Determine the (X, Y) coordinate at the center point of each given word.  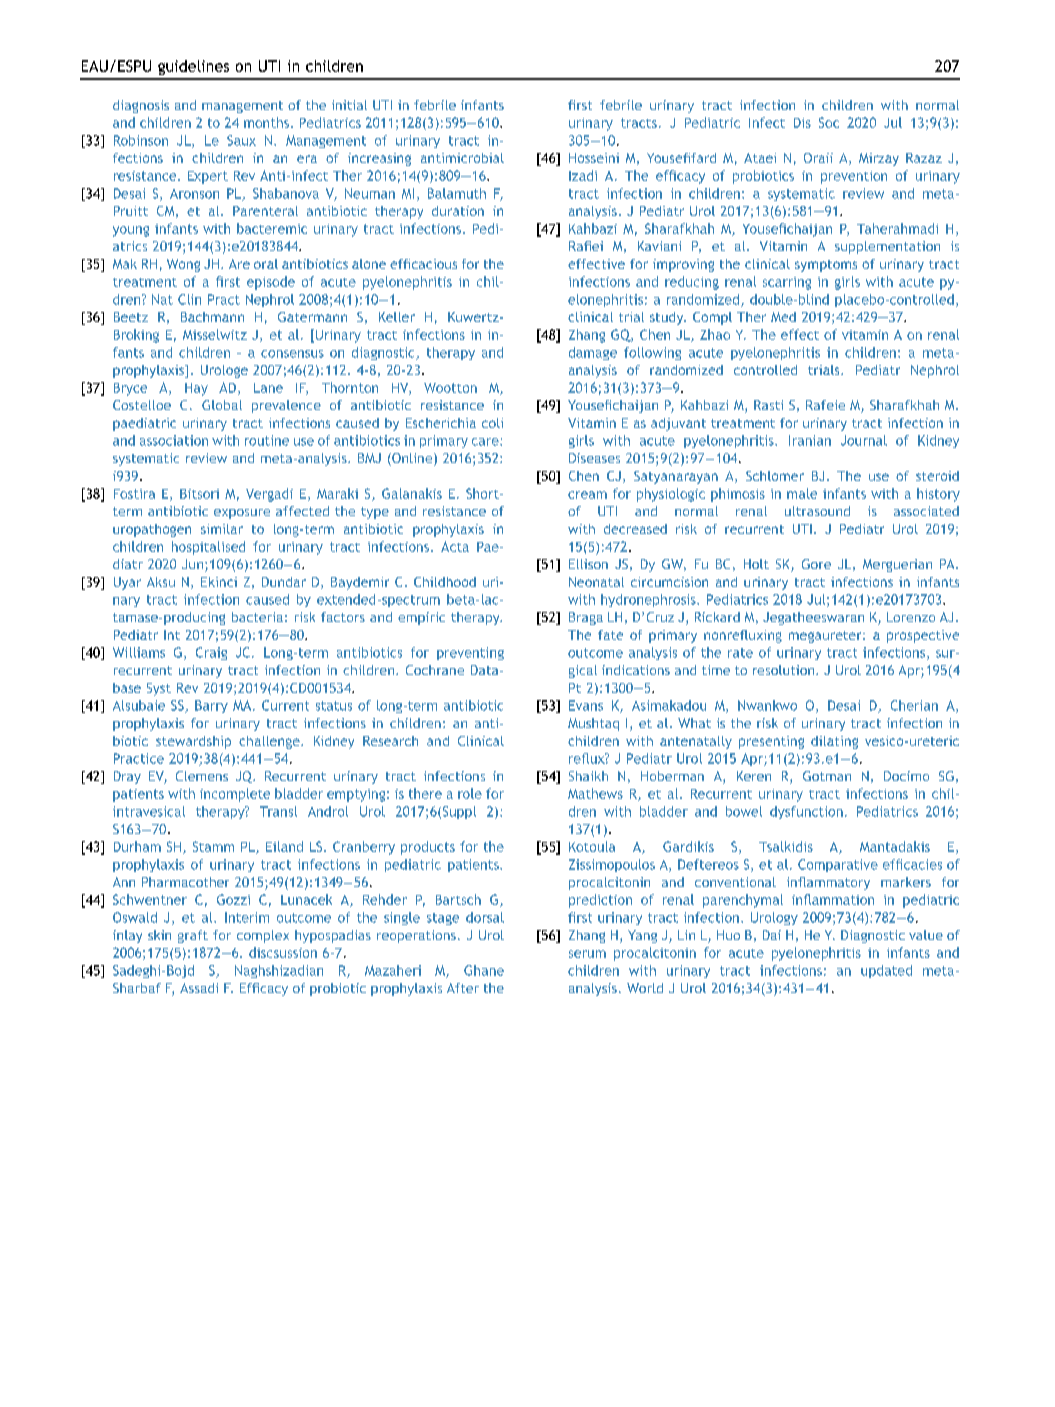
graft (193, 936)
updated (886, 971)
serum (587, 954)
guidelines (193, 67)
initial (349, 105)
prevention (854, 177)
